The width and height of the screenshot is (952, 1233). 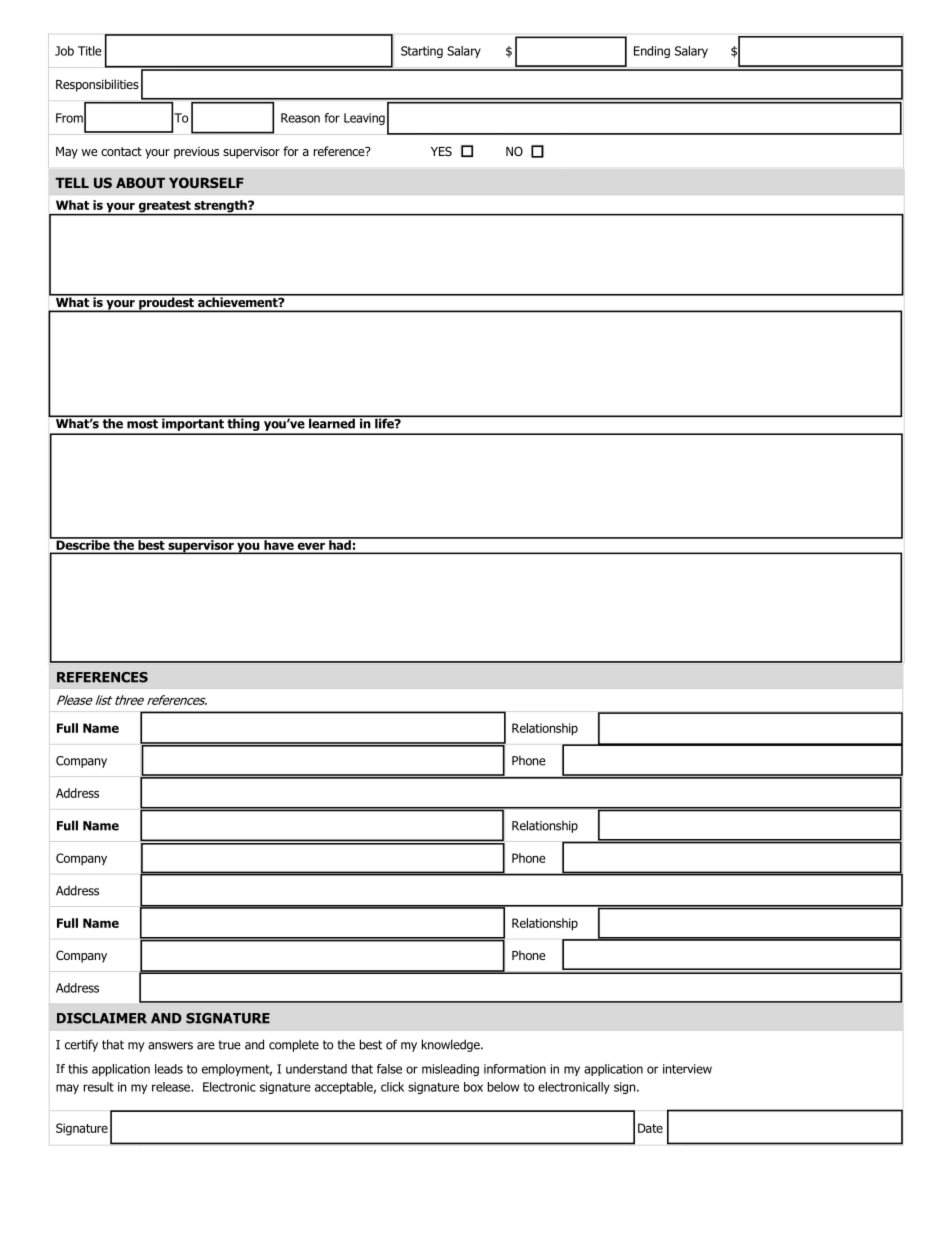 What do you see at coordinates (294, 1045) in the screenshot?
I see `complete` at bounding box center [294, 1045].
